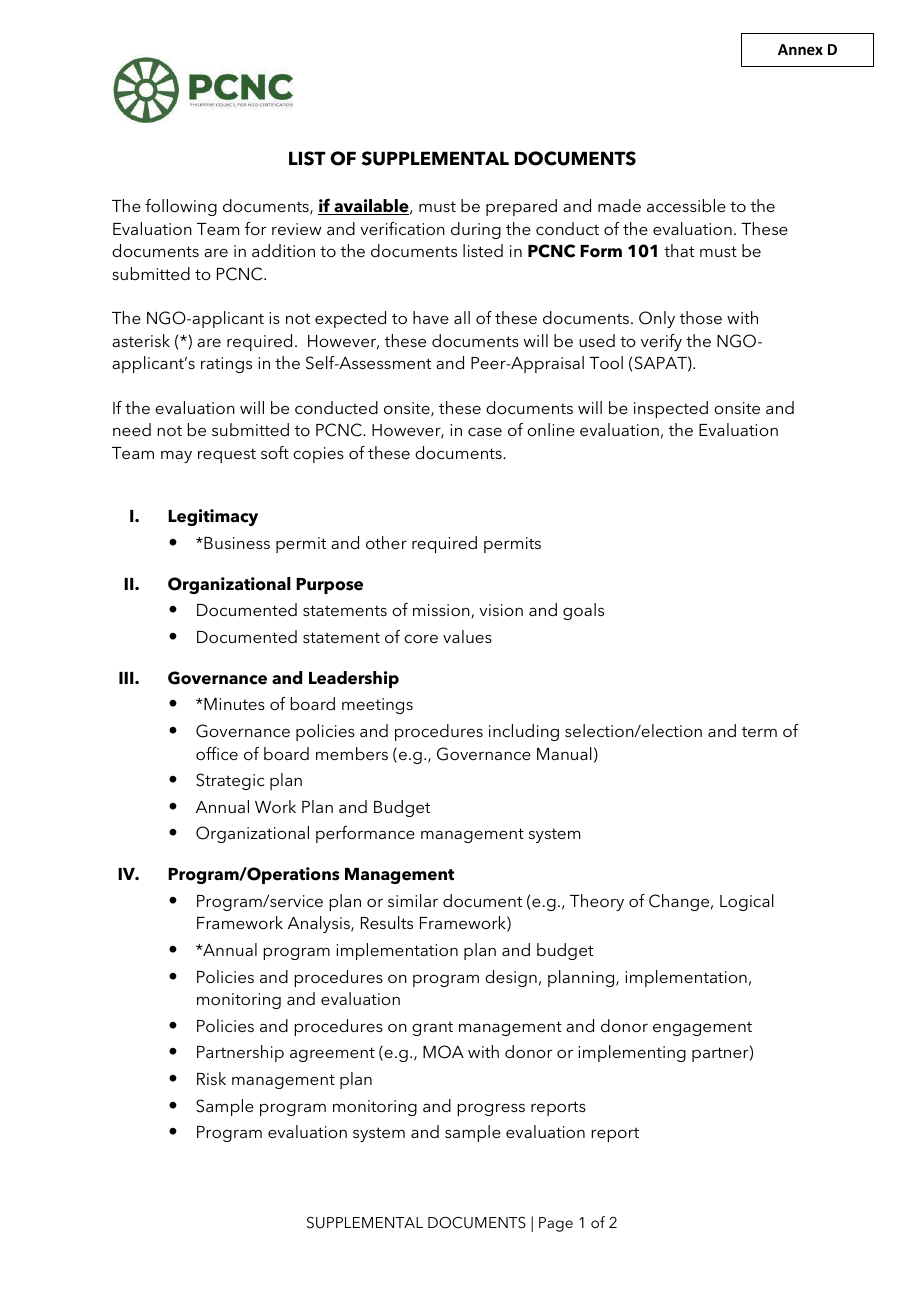 The width and height of the image is (924, 1308). Describe the element at coordinates (233, 704) in the image. I see `Minutes` at that location.
